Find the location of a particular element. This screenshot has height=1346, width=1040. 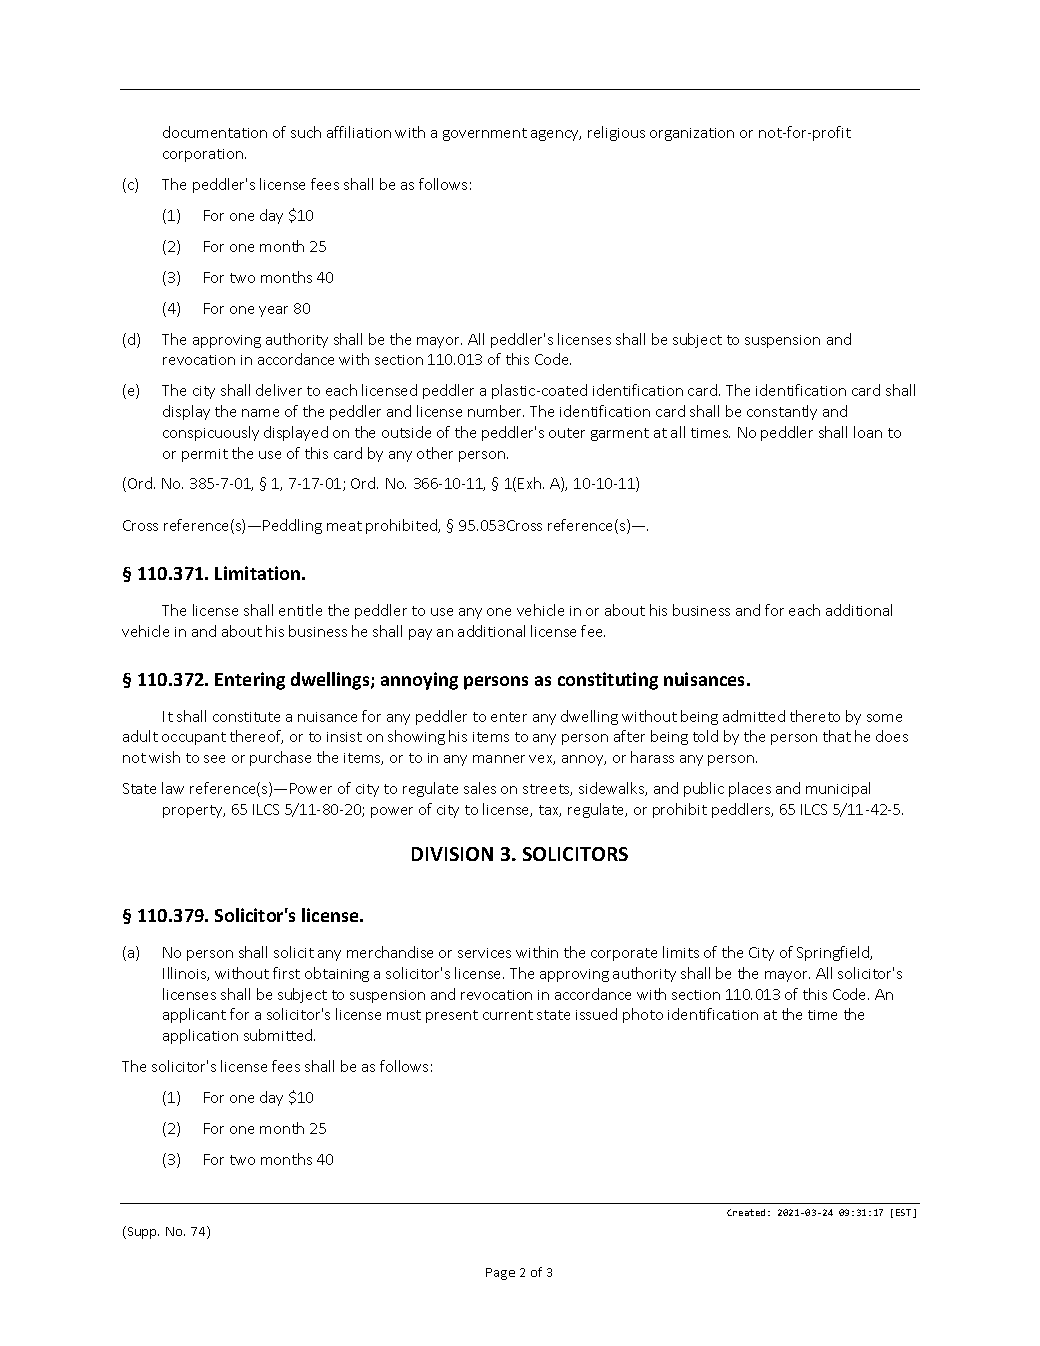

manner is located at coordinates (499, 759).
